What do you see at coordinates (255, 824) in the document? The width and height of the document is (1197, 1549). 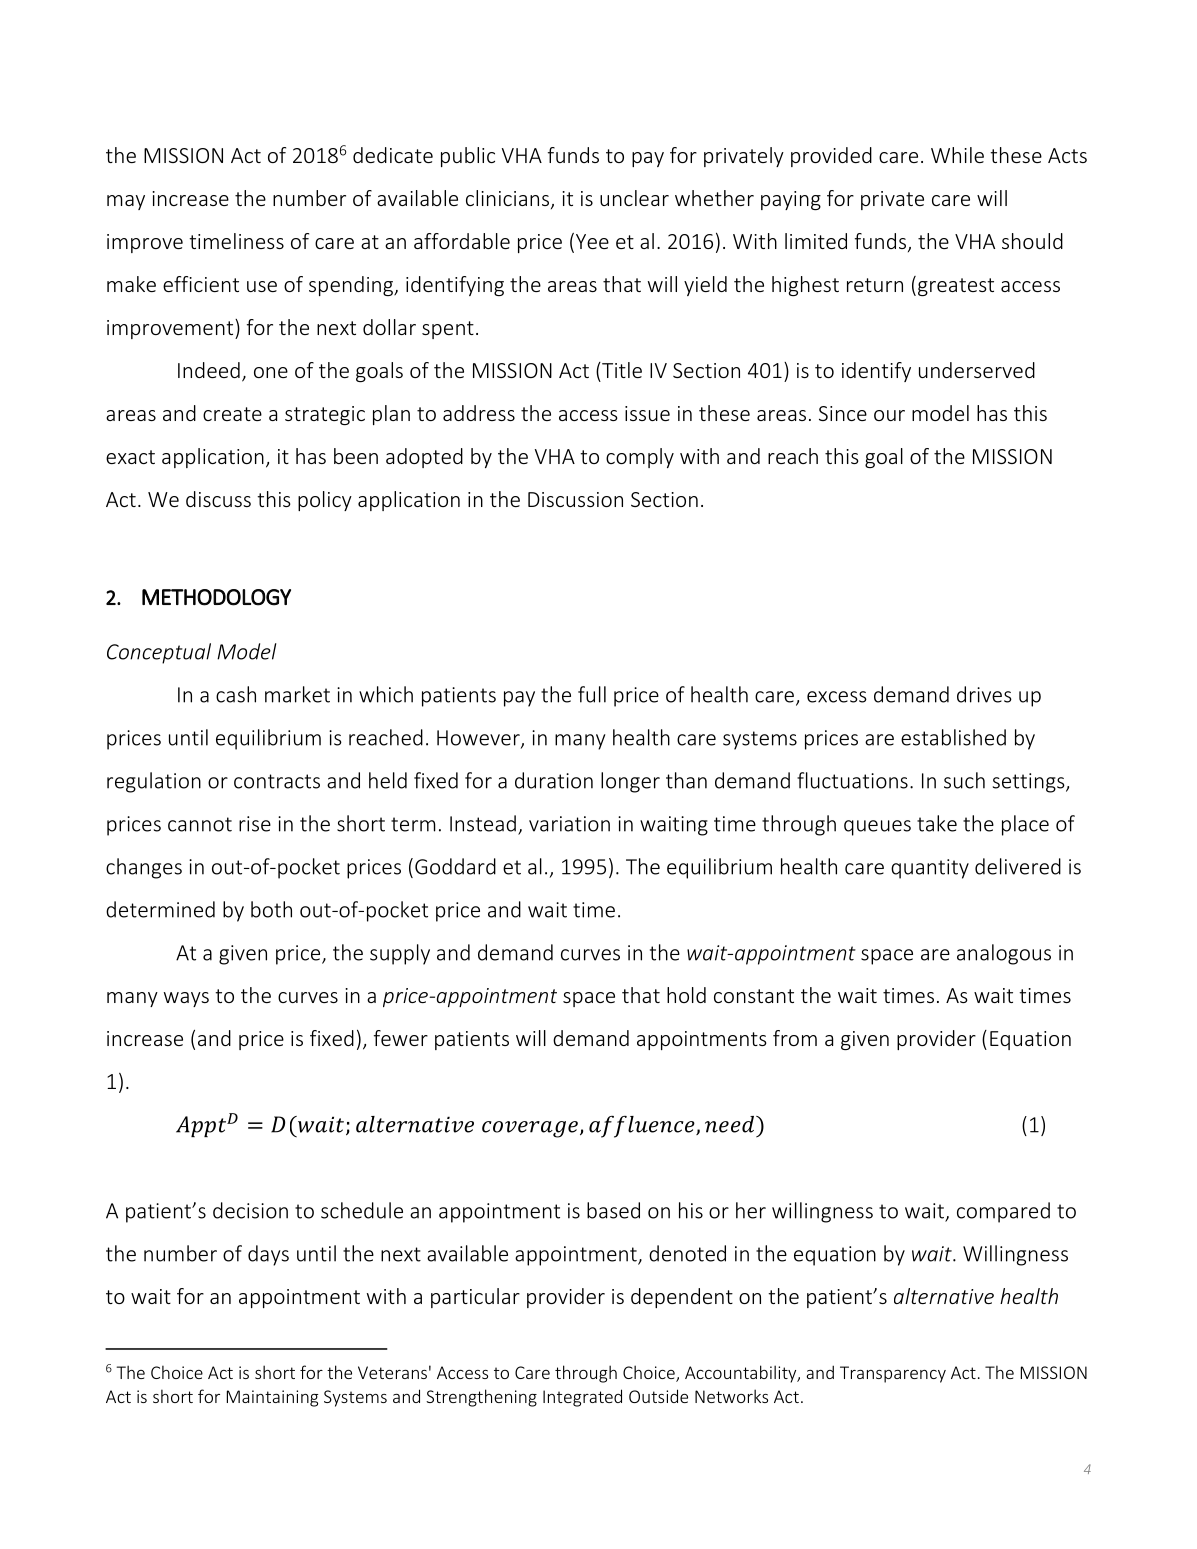 I see `rise` at bounding box center [255, 824].
